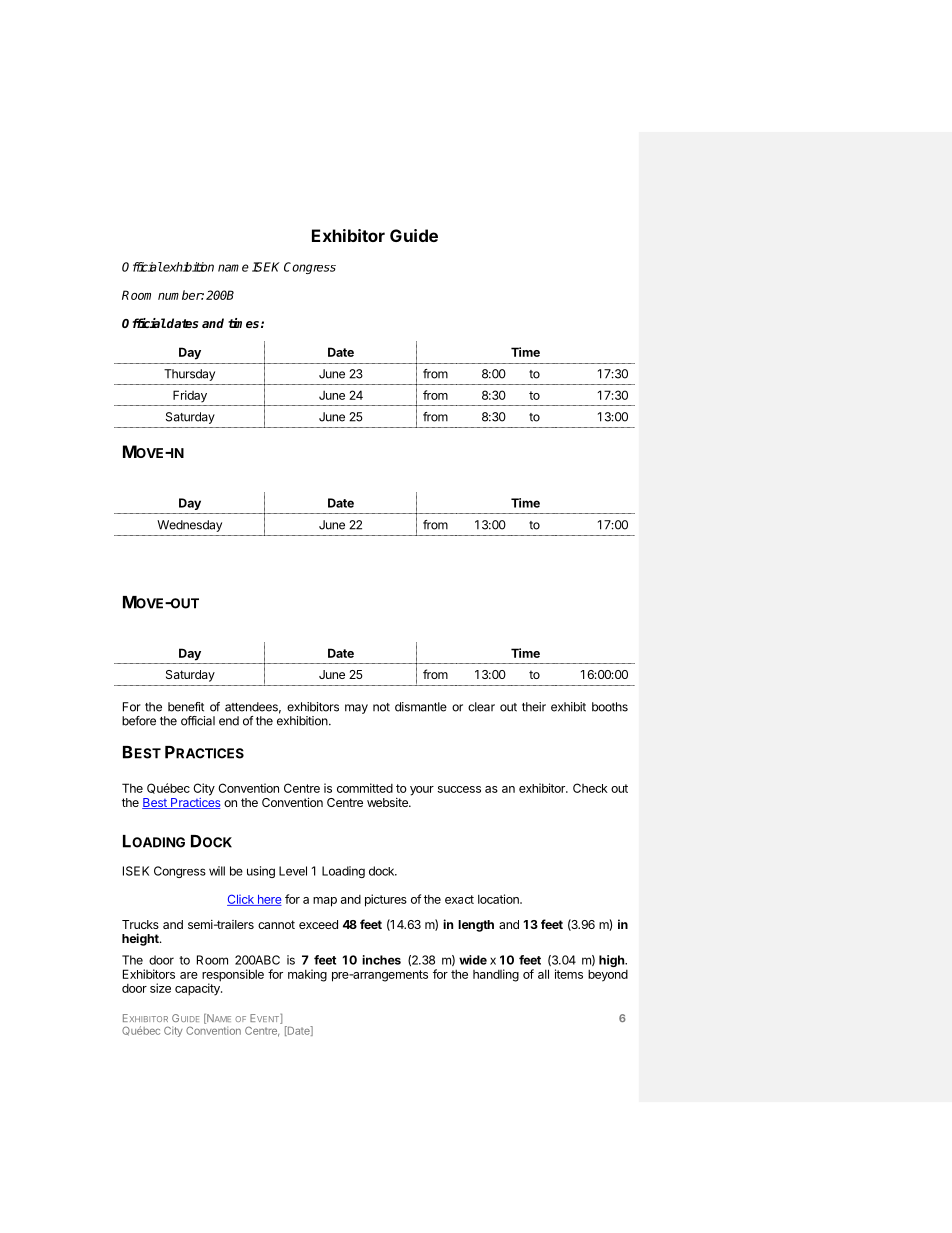  What do you see at coordinates (190, 396) in the image?
I see `Friday` at bounding box center [190, 396].
